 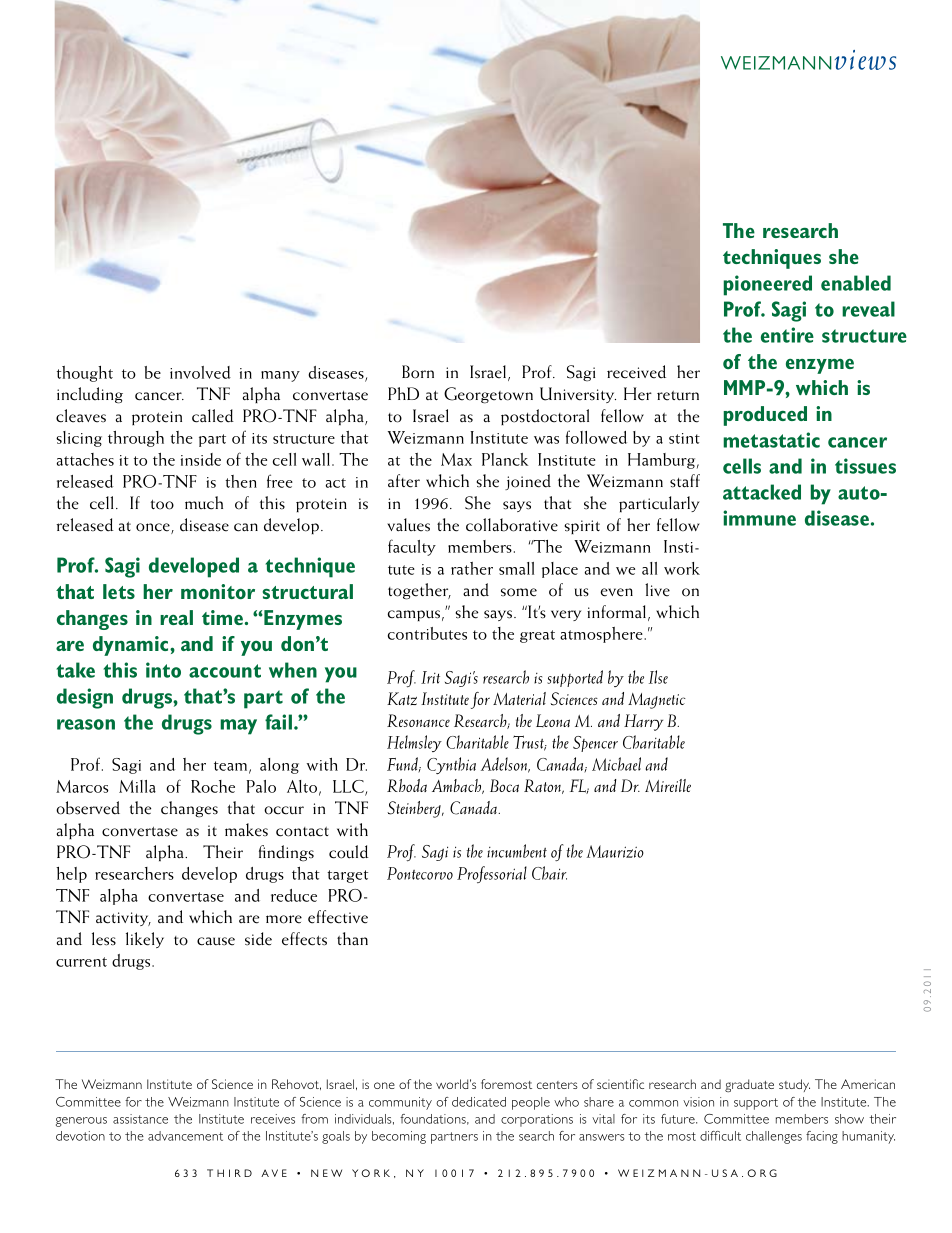 What do you see at coordinates (200, 372) in the image?
I see `involved` at bounding box center [200, 372].
